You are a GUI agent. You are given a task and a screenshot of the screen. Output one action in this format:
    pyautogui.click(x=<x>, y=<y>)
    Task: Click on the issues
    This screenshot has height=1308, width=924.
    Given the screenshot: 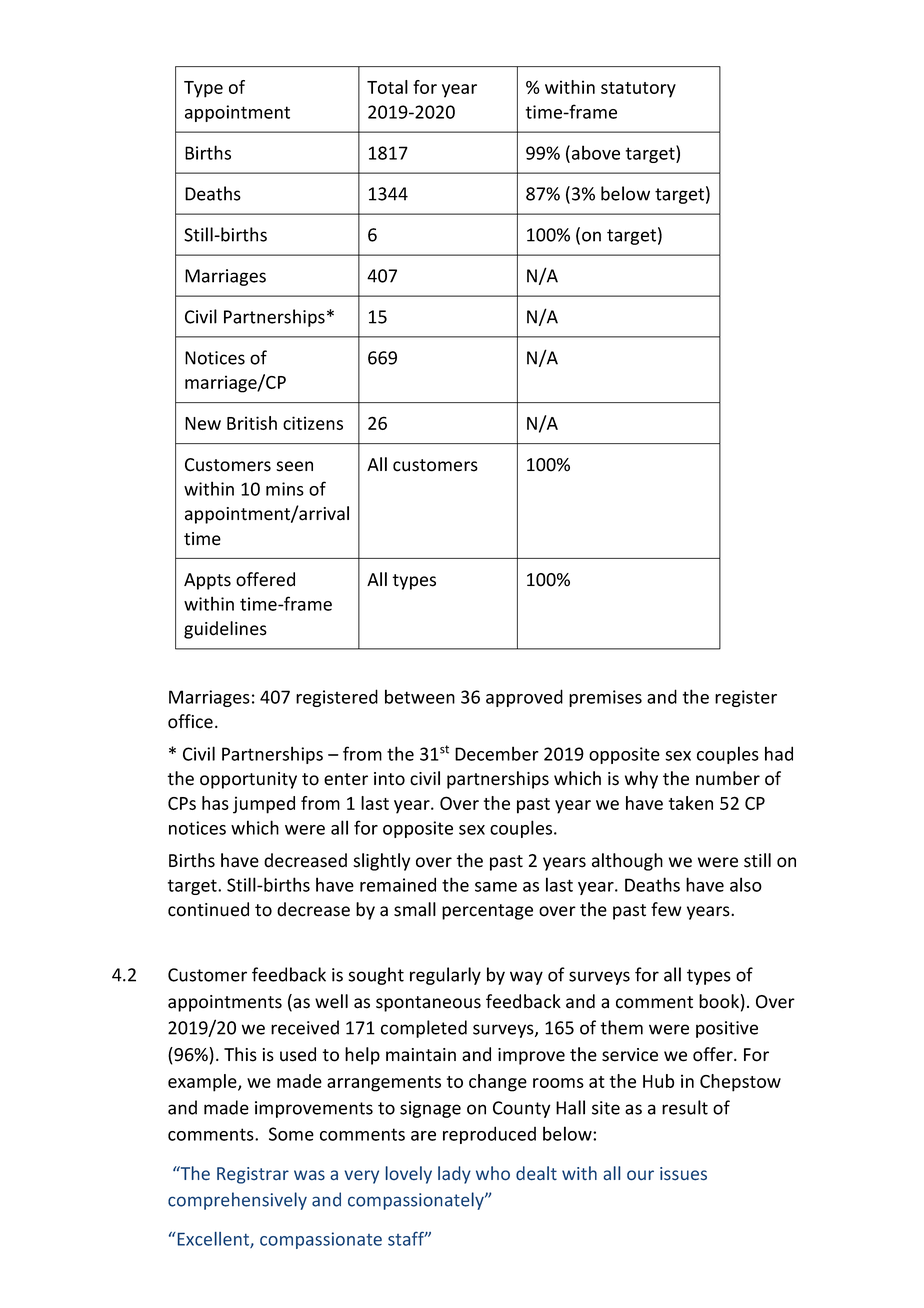 What is the action you would take?
    pyautogui.click(x=683, y=1174)
